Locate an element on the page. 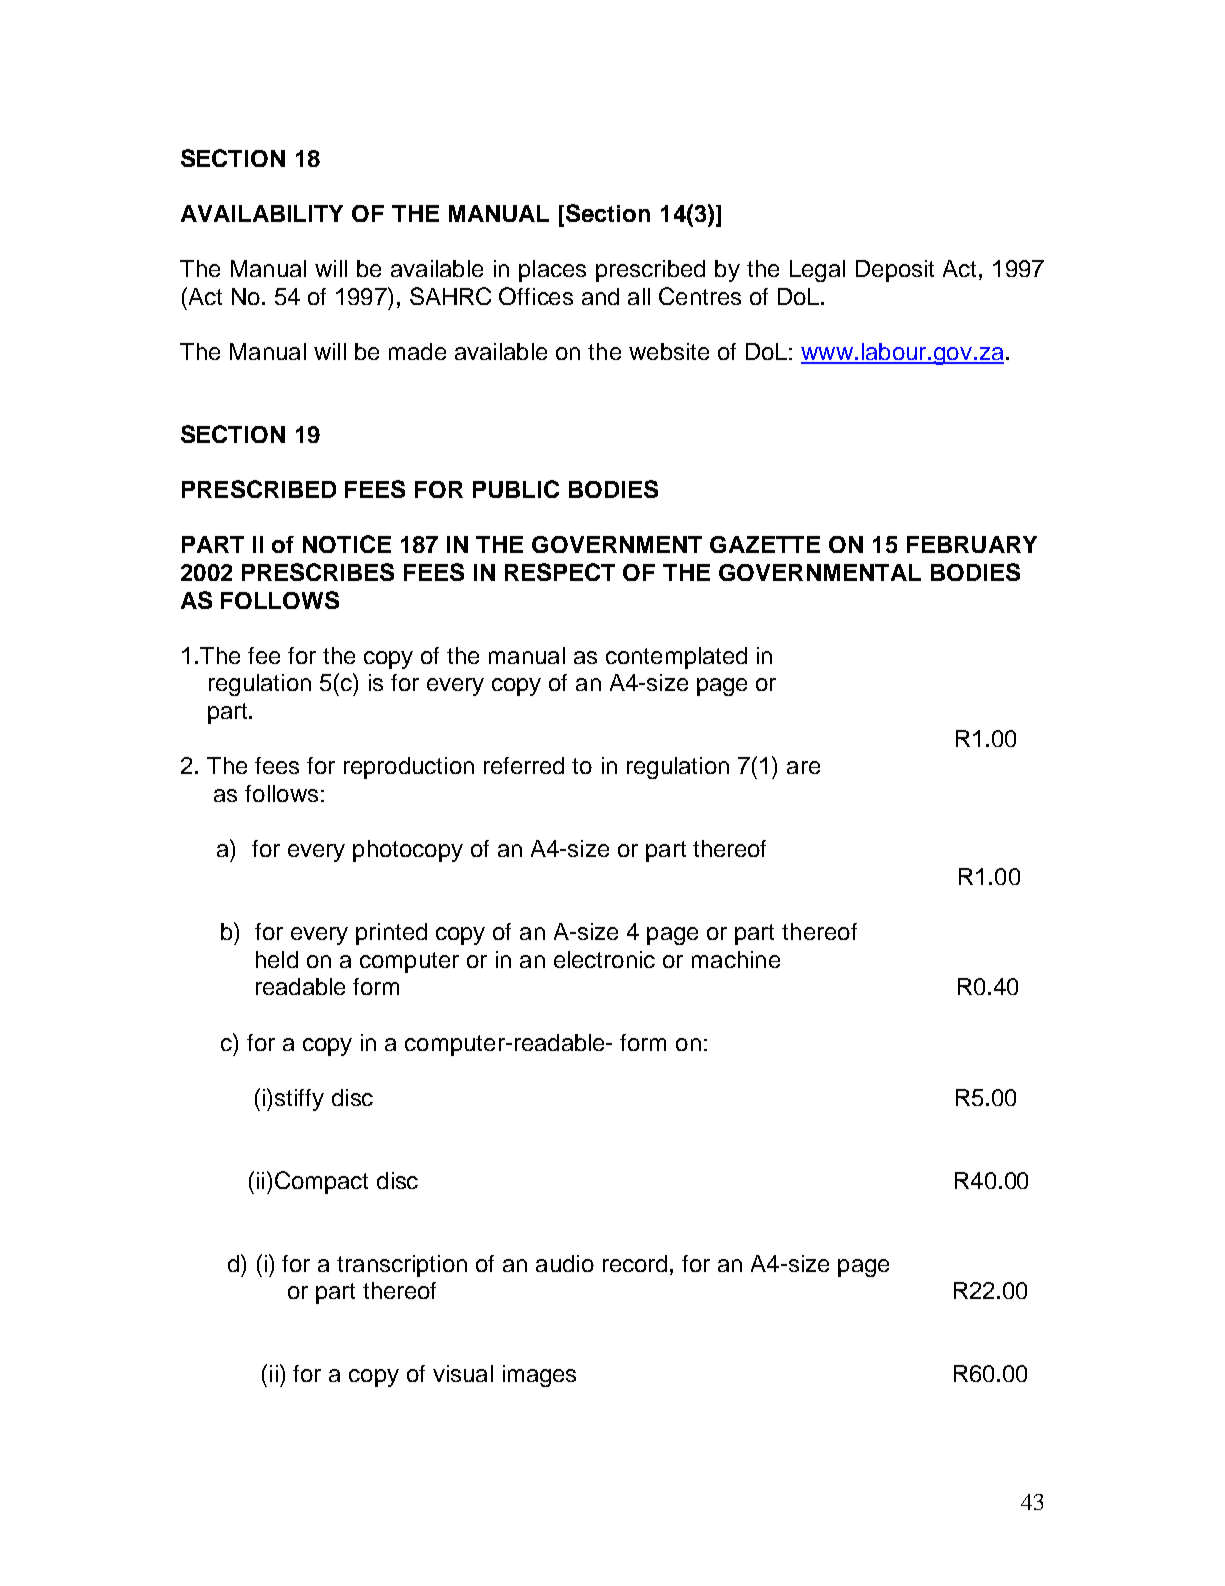 The width and height of the page is (1225, 1586). transcription is located at coordinates (402, 1266).
